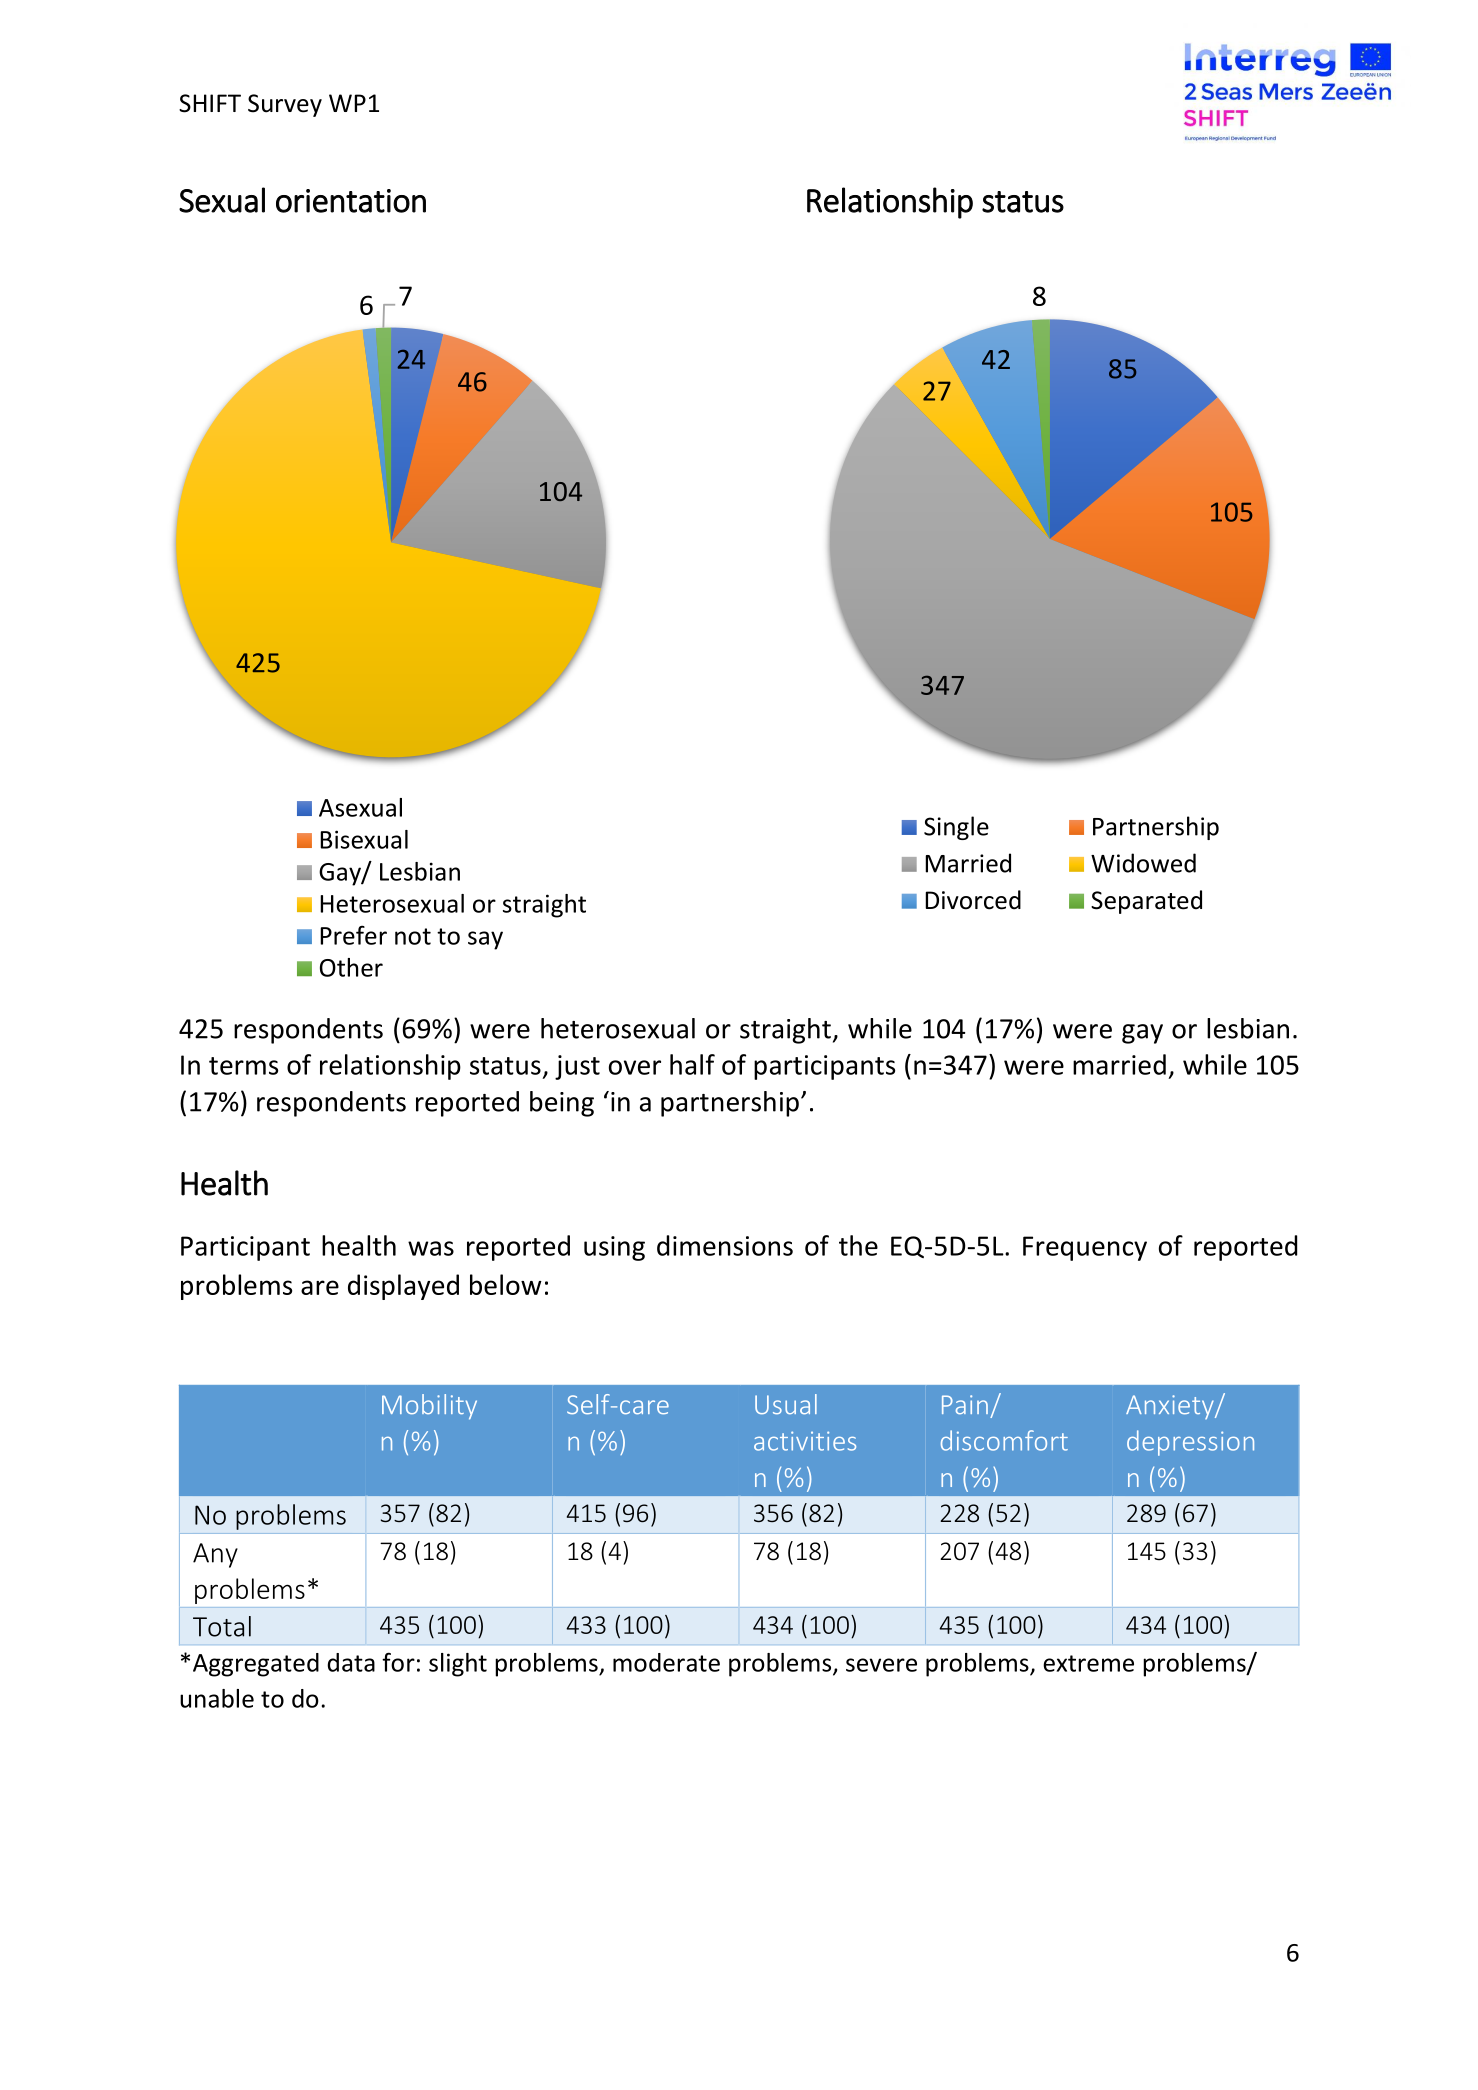  What do you see at coordinates (1146, 902) in the screenshot?
I see `Separated` at bounding box center [1146, 902].
